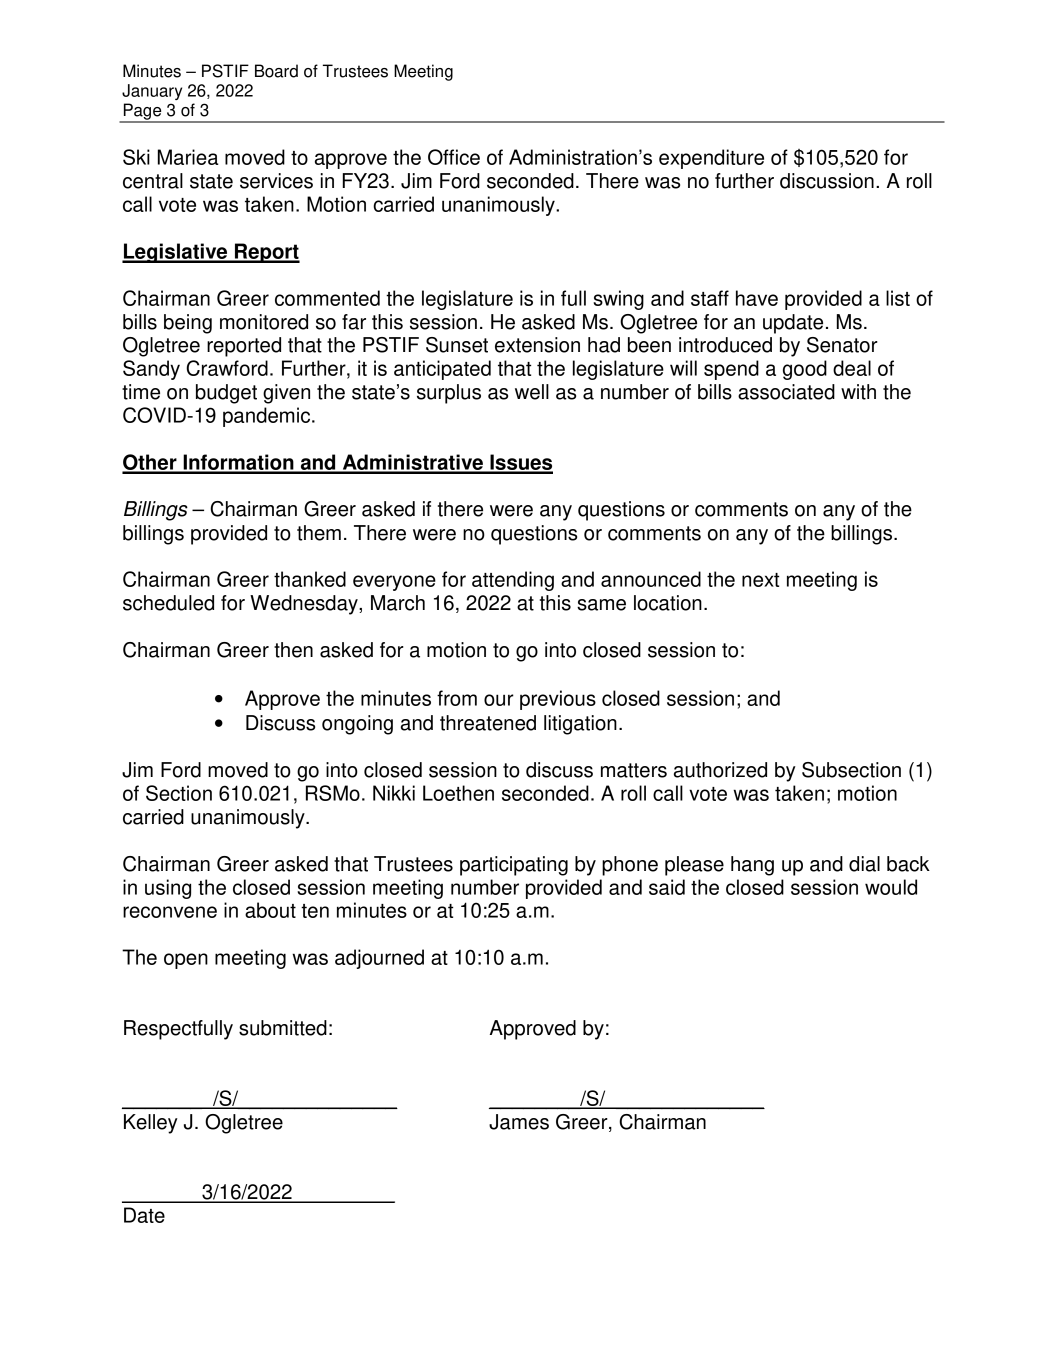 The width and height of the screenshot is (1040, 1346). I want to click on expenditure, so click(711, 159).
